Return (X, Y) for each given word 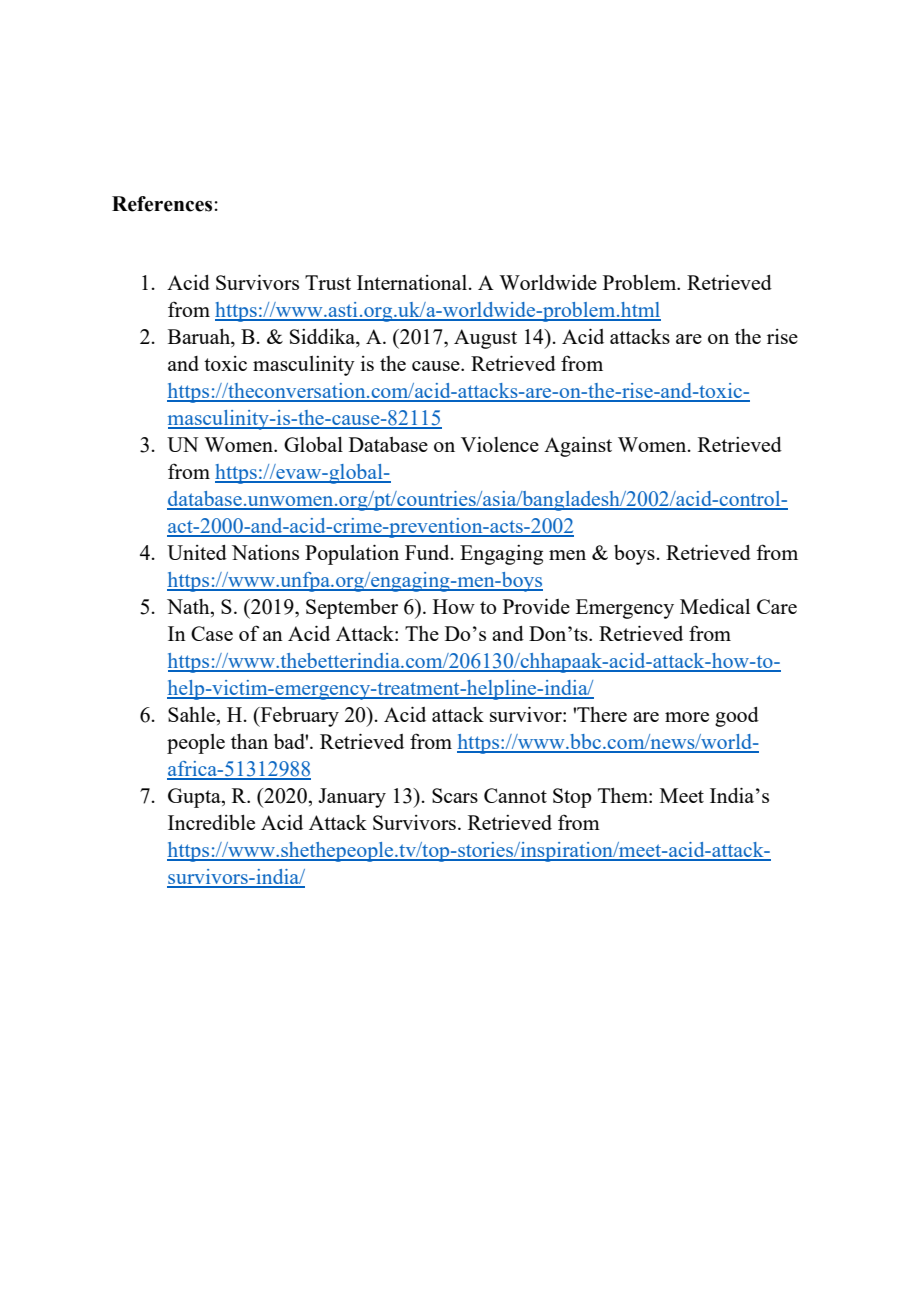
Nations (265, 552)
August (485, 339)
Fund (428, 552)
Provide (536, 606)
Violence (500, 444)
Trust (328, 282)
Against (578, 447)
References (162, 204)
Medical (715, 606)
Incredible (211, 822)
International (412, 282)
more (687, 717)
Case (212, 633)
